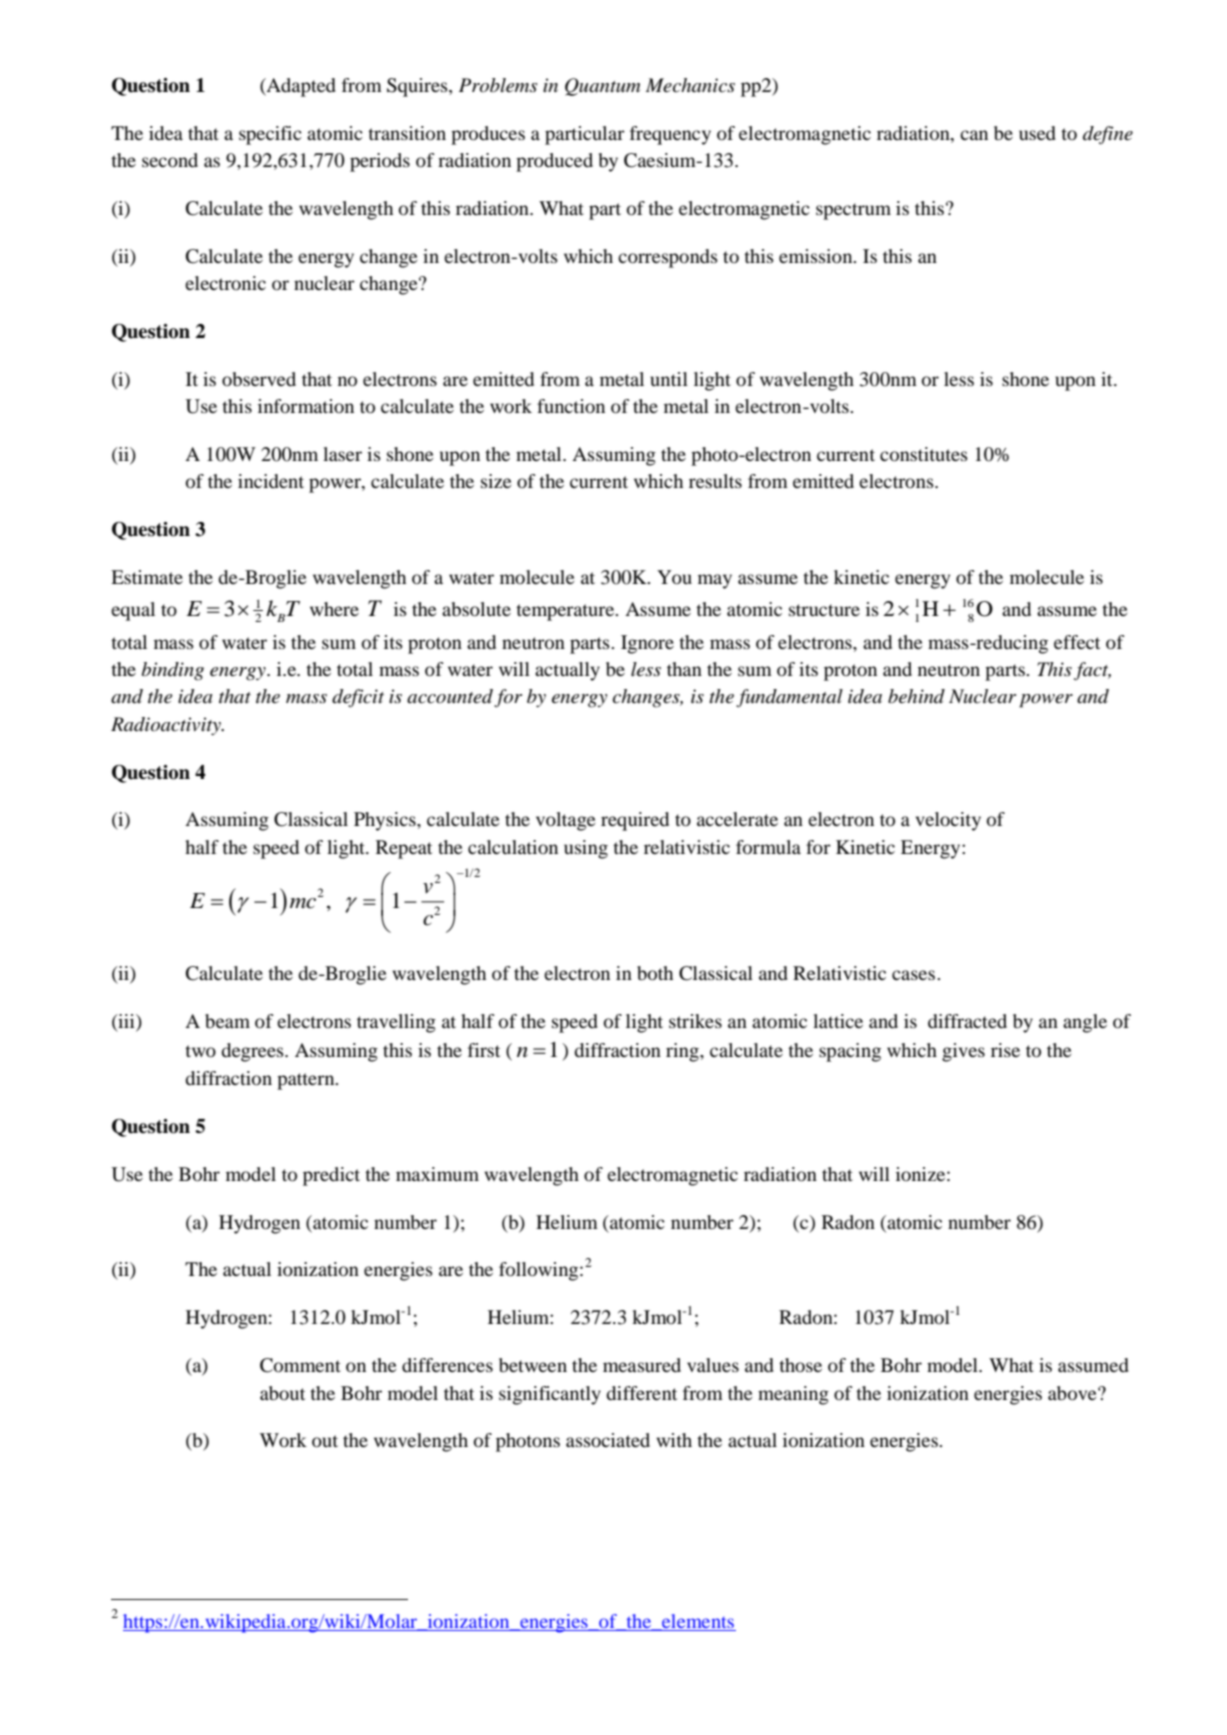  What do you see at coordinates (271, 481) in the document?
I see `incident` at bounding box center [271, 481].
